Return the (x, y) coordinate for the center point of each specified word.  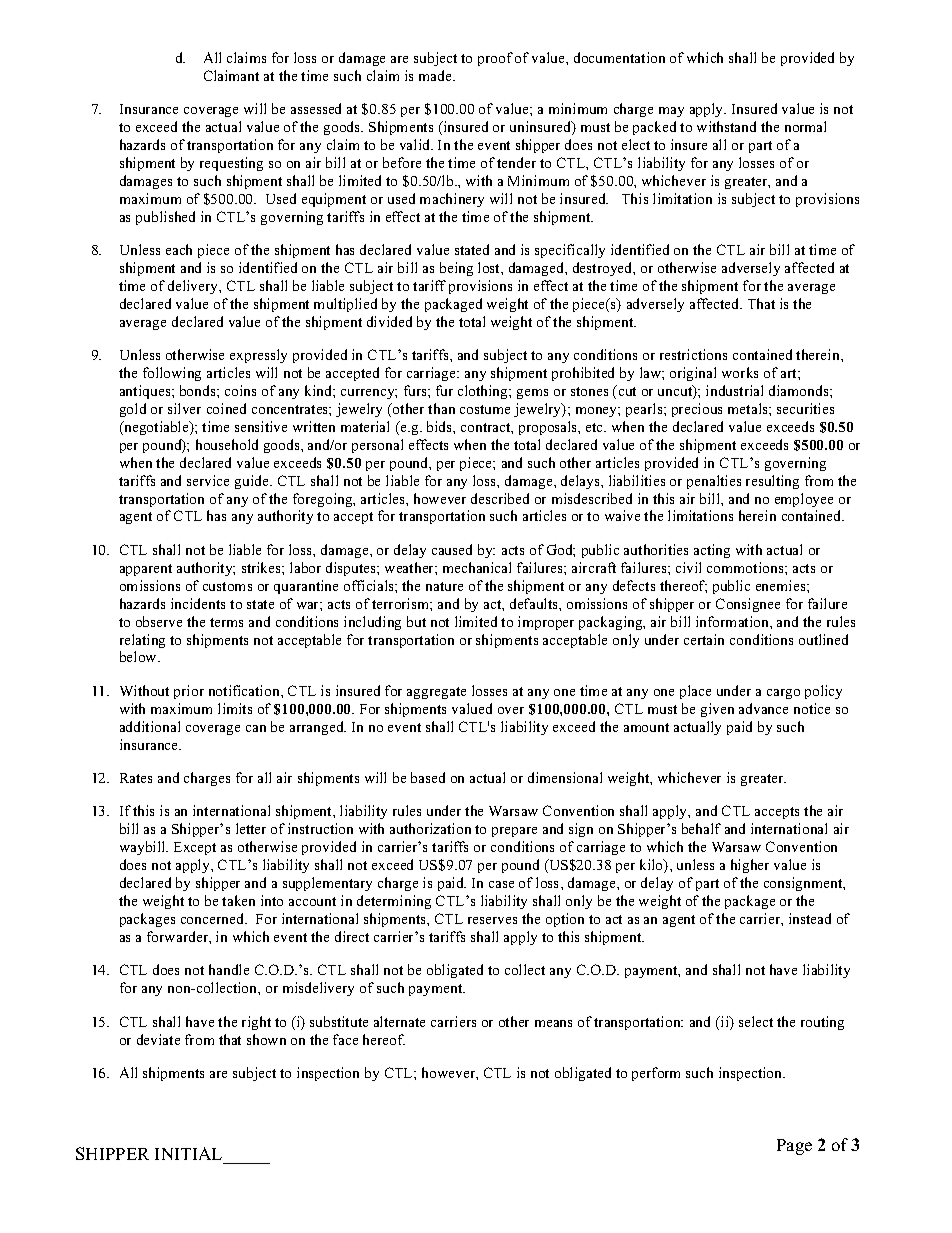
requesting (231, 164)
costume (485, 409)
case (501, 884)
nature (444, 586)
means (553, 1023)
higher (750, 866)
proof (495, 59)
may (671, 112)
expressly (258, 356)
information (733, 621)
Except (195, 848)
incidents (198, 603)
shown (266, 1039)
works (740, 372)
